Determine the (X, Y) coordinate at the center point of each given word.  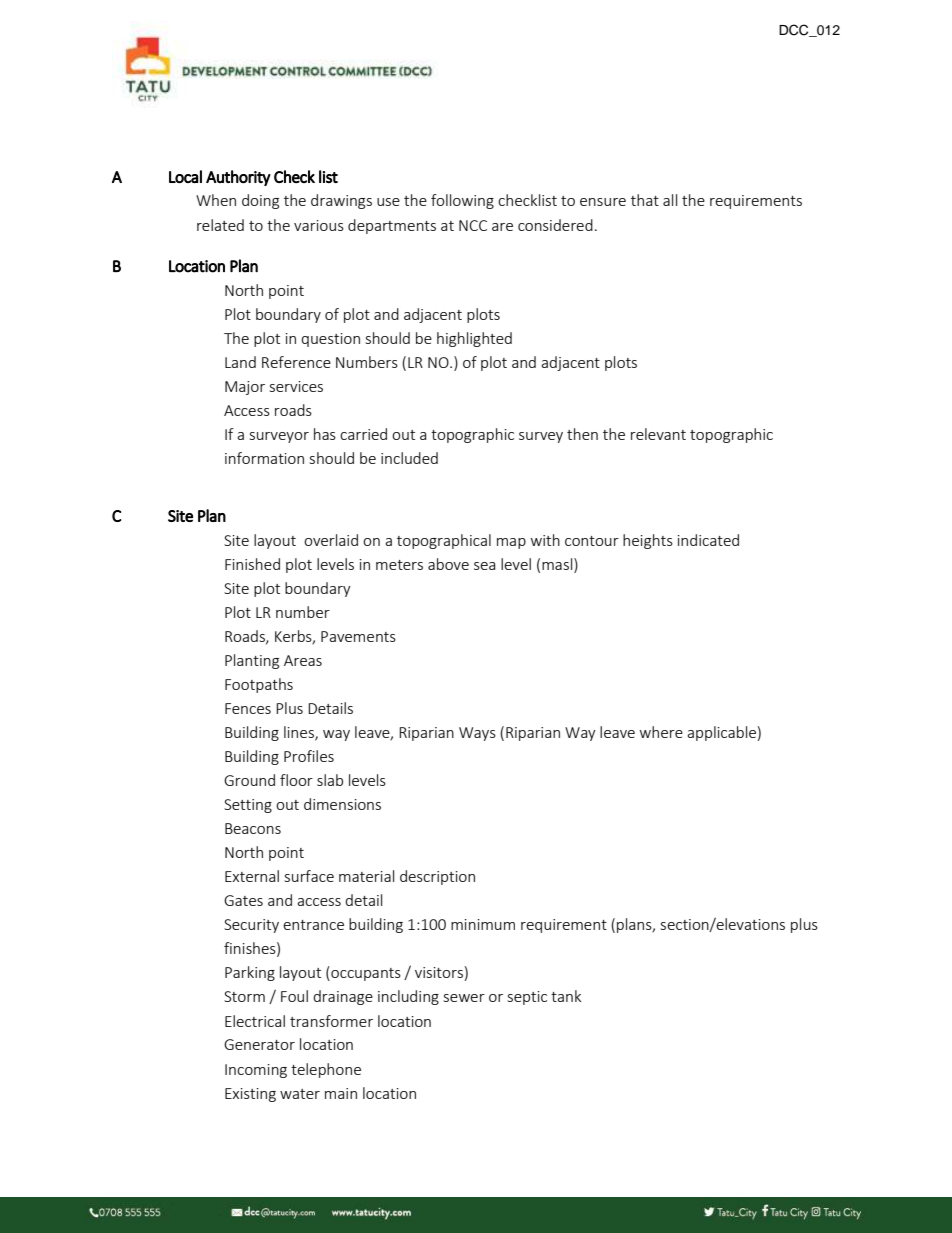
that (645, 200)
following (462, 201)
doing (260, 201)
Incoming (256, 1071)
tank (566, 996)
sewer (464, 998)
